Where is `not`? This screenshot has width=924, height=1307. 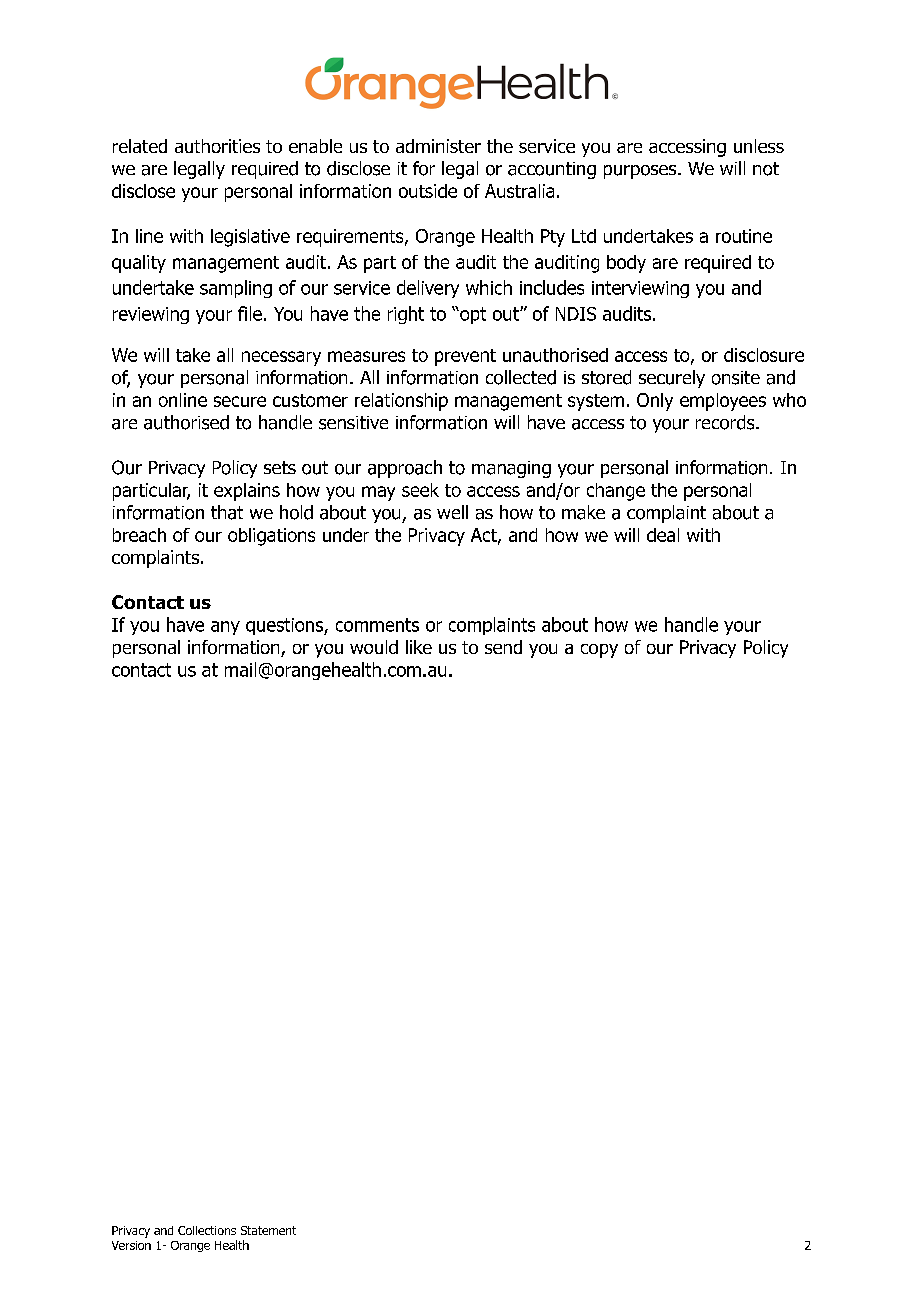
not is located at coordinates (766, 169).
